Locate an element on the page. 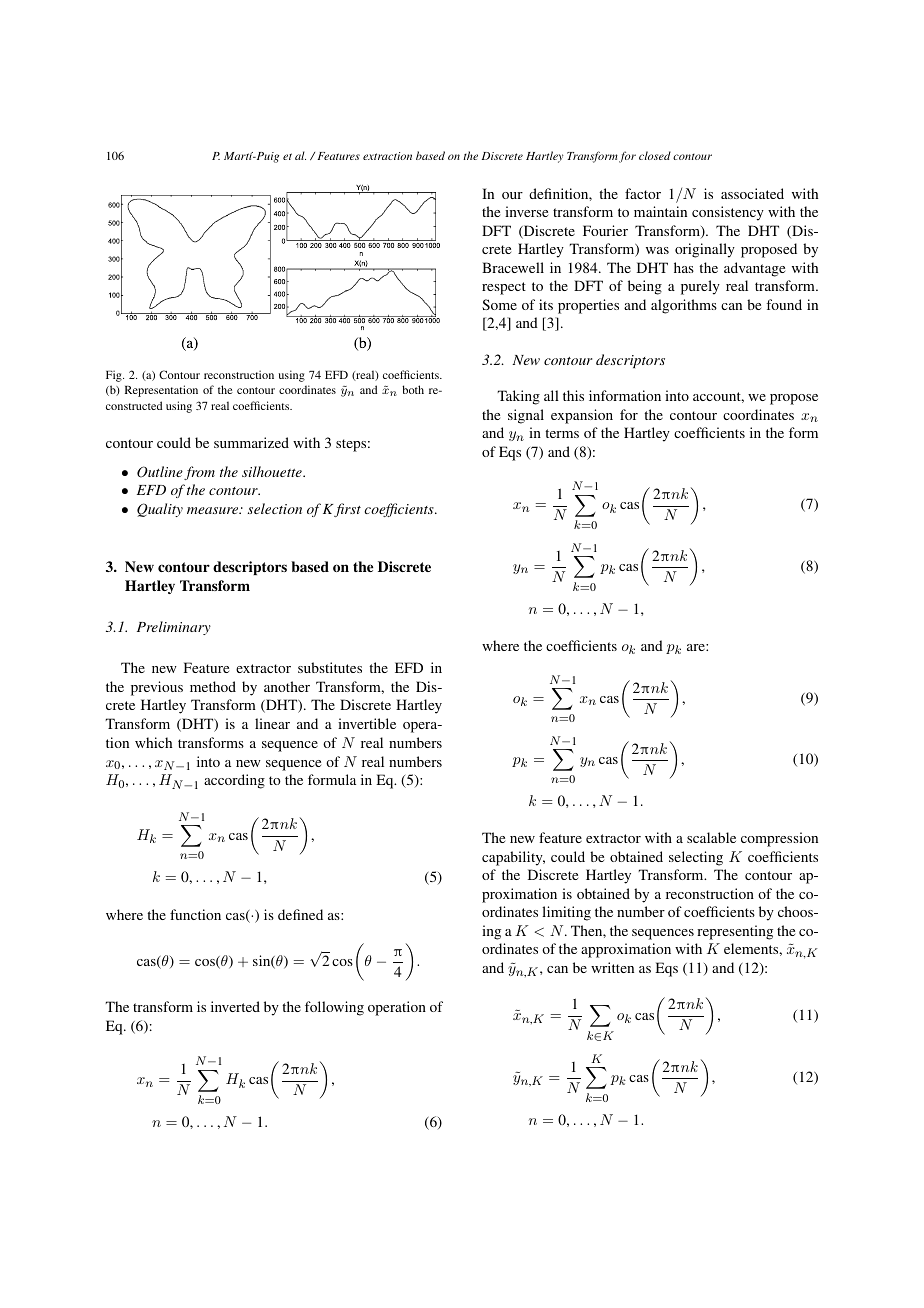 The width and height of the document is (924, 1308). Some is located at coordinates (499, 304).
